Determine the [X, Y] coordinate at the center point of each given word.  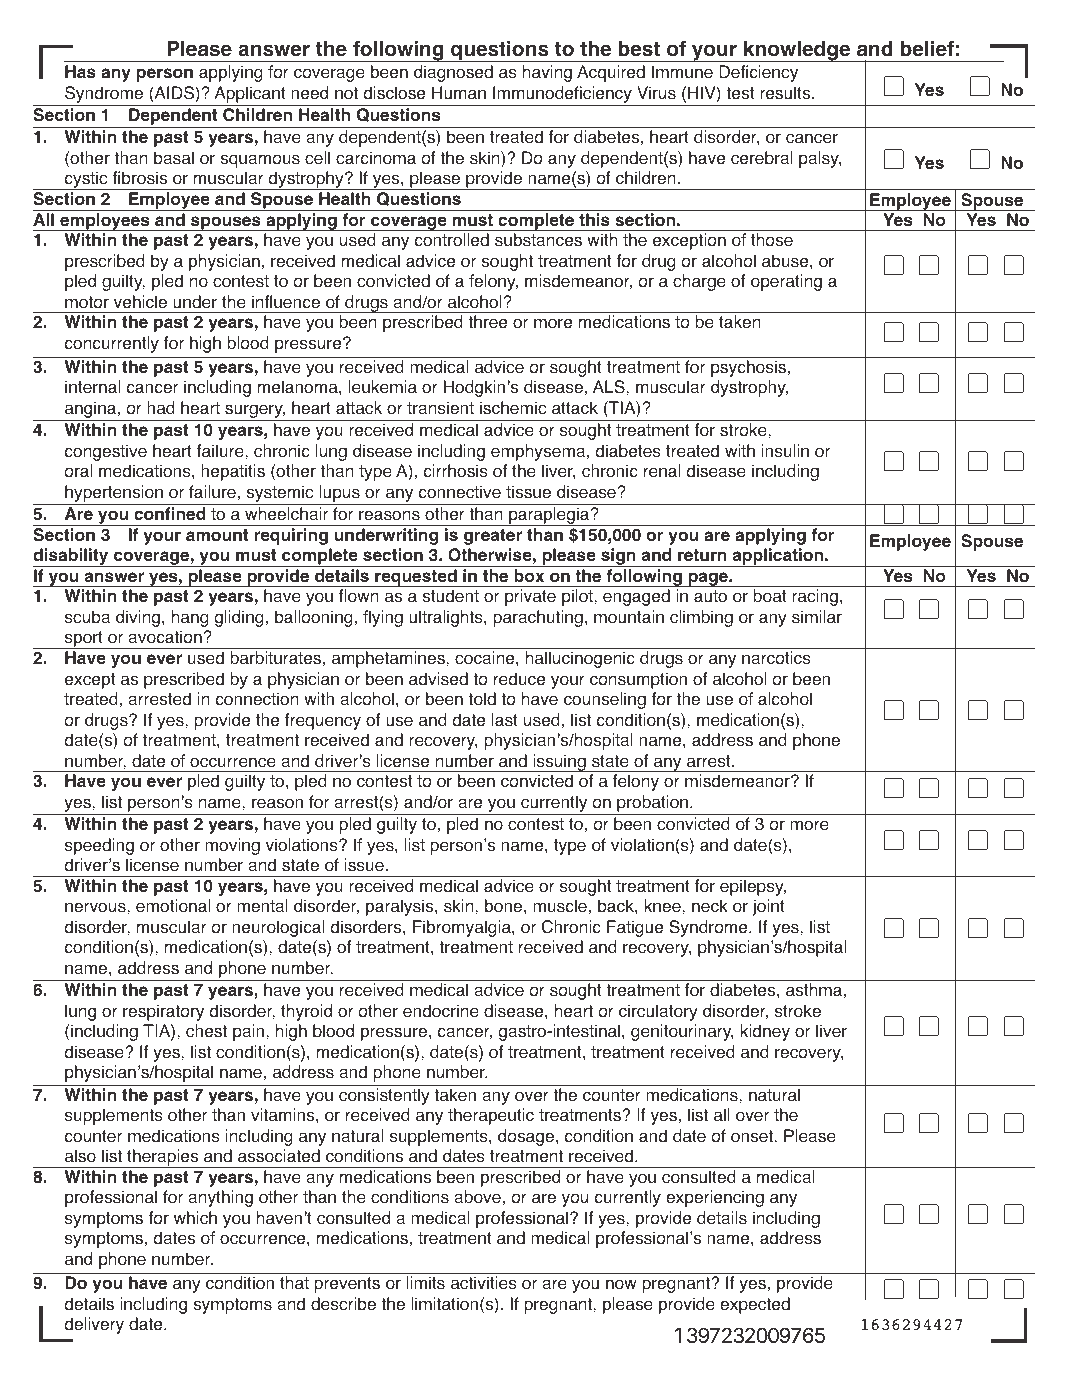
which [195, 1217]
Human [459, 93]
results [786, 93]
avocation [165, 637]
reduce [519, 679]
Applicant [250, 96]
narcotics [776, 658]
